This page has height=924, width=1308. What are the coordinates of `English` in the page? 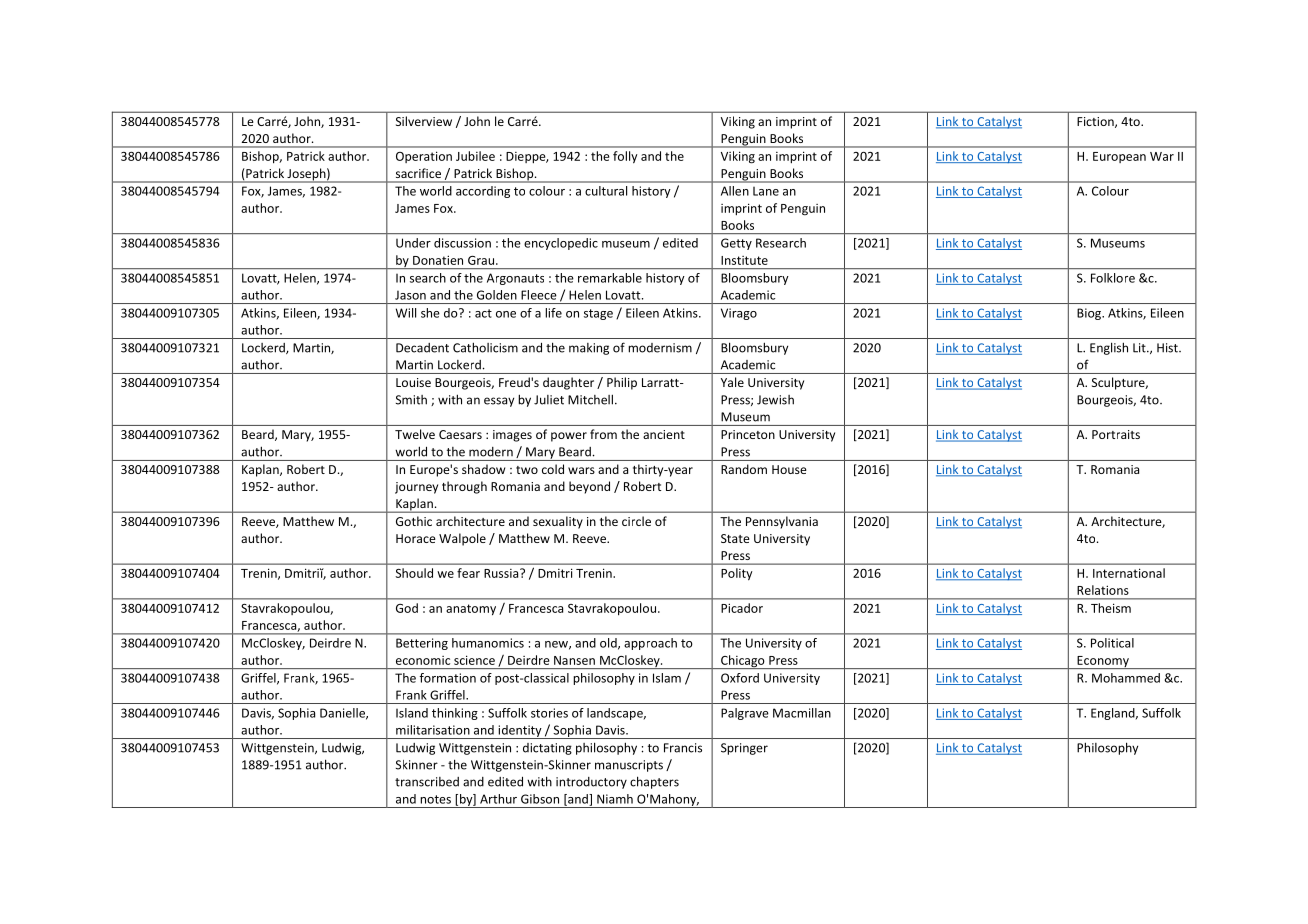 It's located at (1109, 348).
